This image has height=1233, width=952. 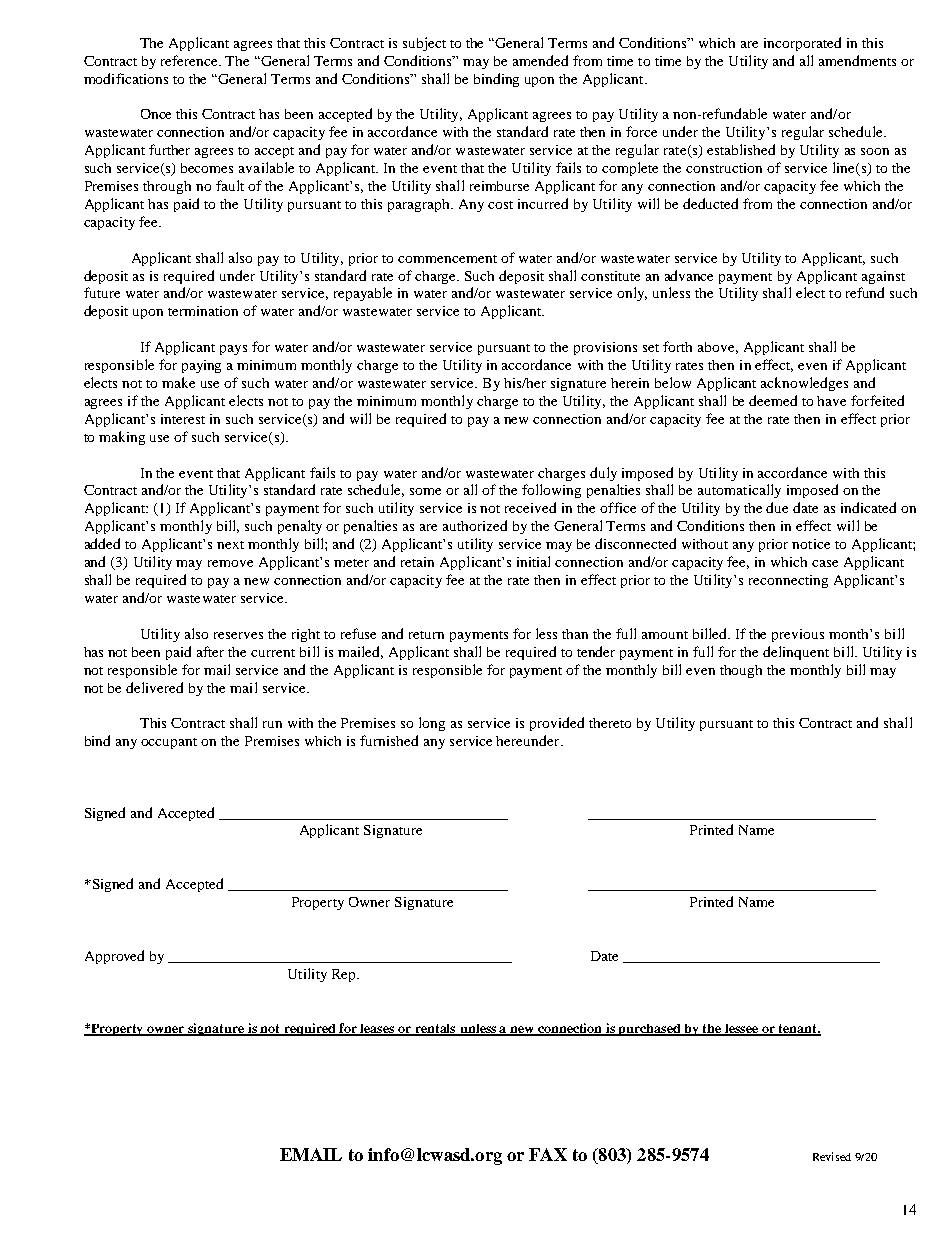 What do you see at coordinates (533, 561) in the image?
I see `initial` at bounding box center [533, 561].
